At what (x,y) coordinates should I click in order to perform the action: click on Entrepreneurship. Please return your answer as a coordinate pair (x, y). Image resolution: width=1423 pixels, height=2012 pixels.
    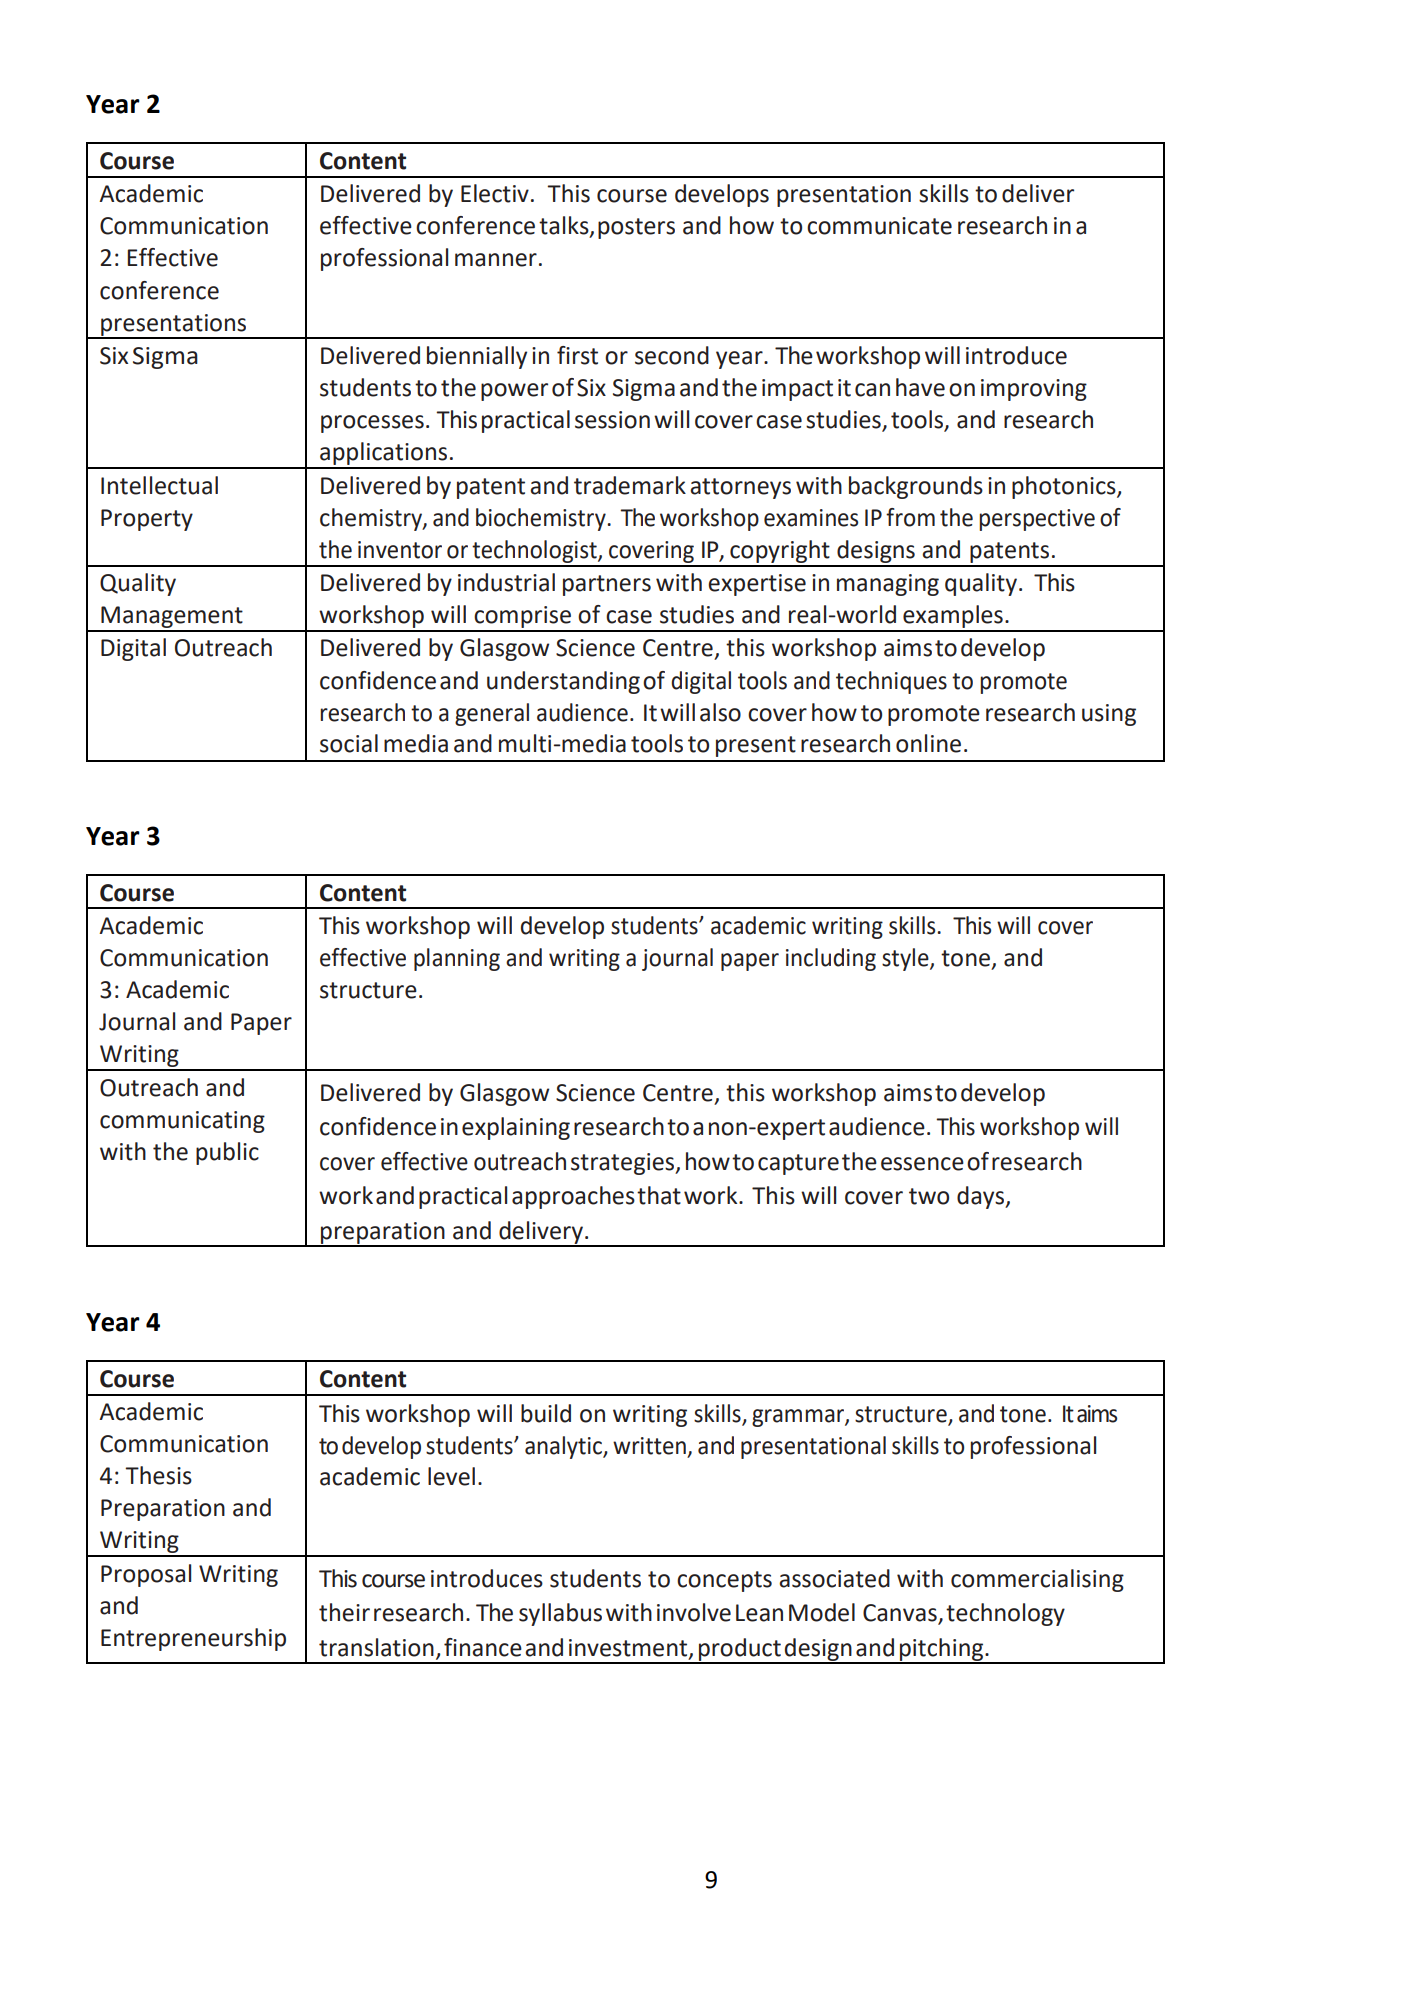
    Looking at the image, I should click on (193, 1639).
